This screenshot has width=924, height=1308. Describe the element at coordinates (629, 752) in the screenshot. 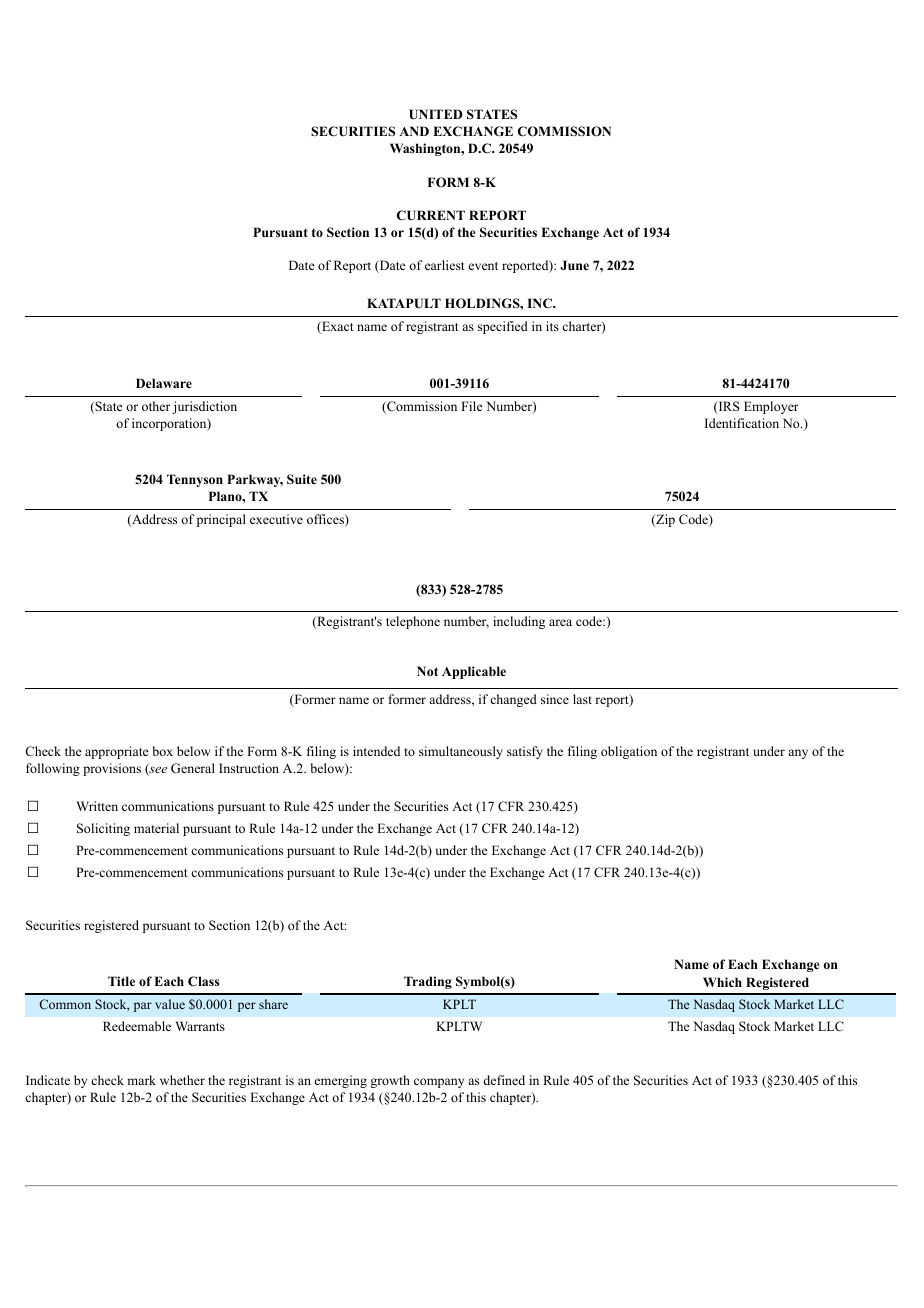

I see `obligation` at that location.
